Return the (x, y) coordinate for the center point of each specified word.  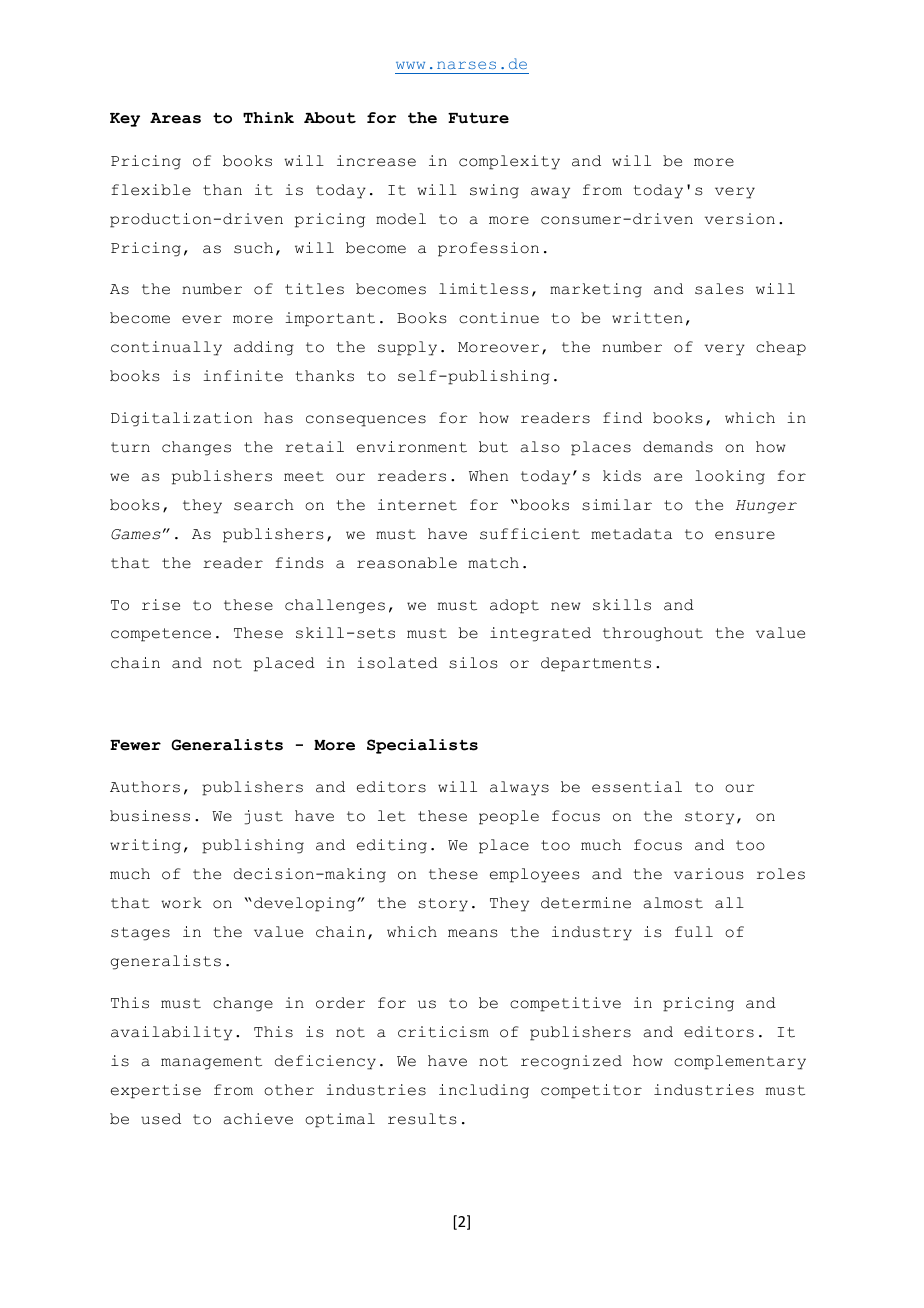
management (211, 1063)
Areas (175, 118)
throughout (653, 634)
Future (478, 118)
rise (161, 605)
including (484, 1091)
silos (473, 663)
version (740, 219)
